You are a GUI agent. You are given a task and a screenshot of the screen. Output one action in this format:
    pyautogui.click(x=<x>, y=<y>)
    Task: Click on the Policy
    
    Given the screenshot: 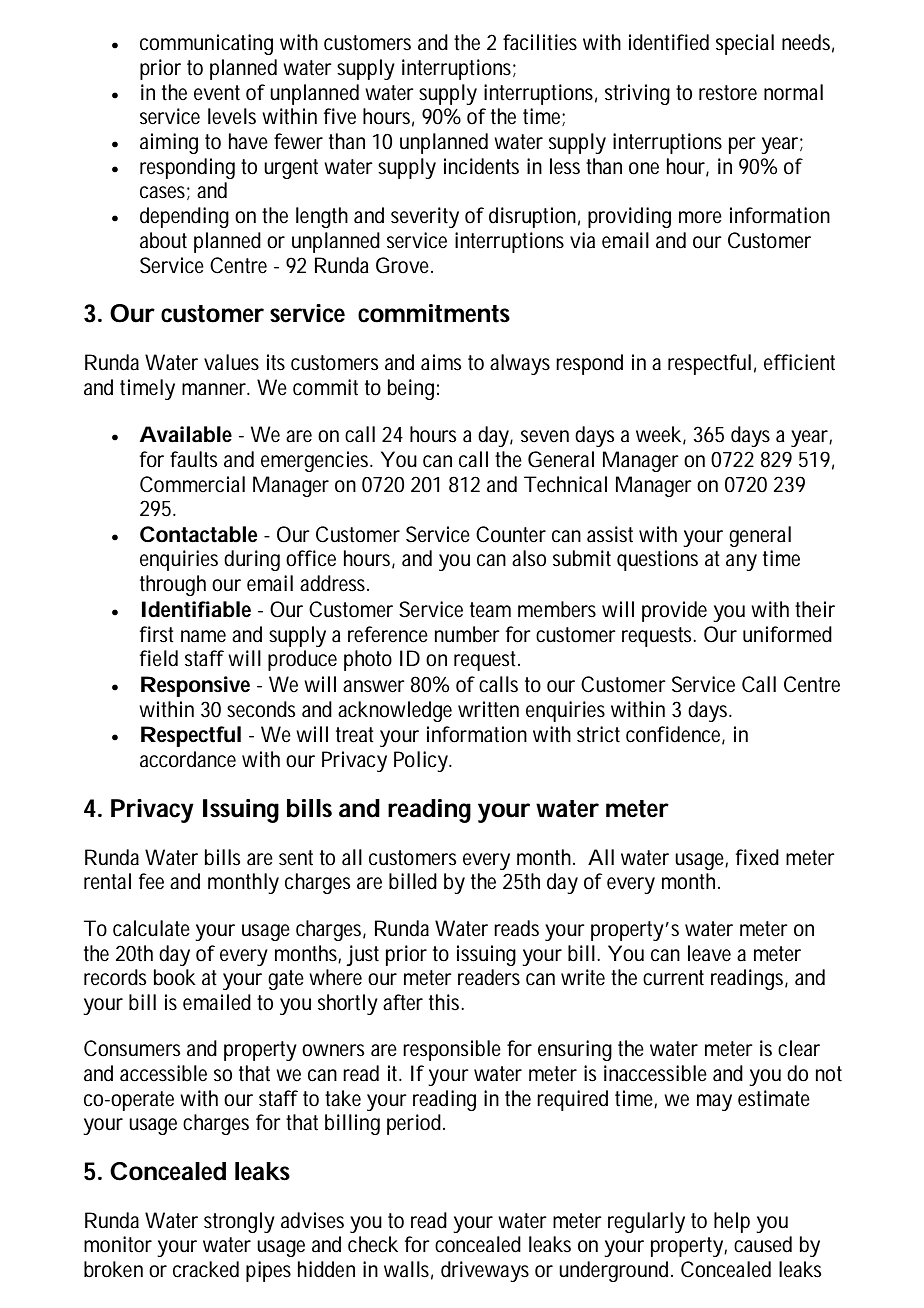 What is the action you would take?
    pyautogui.click(x=421, y=761)
